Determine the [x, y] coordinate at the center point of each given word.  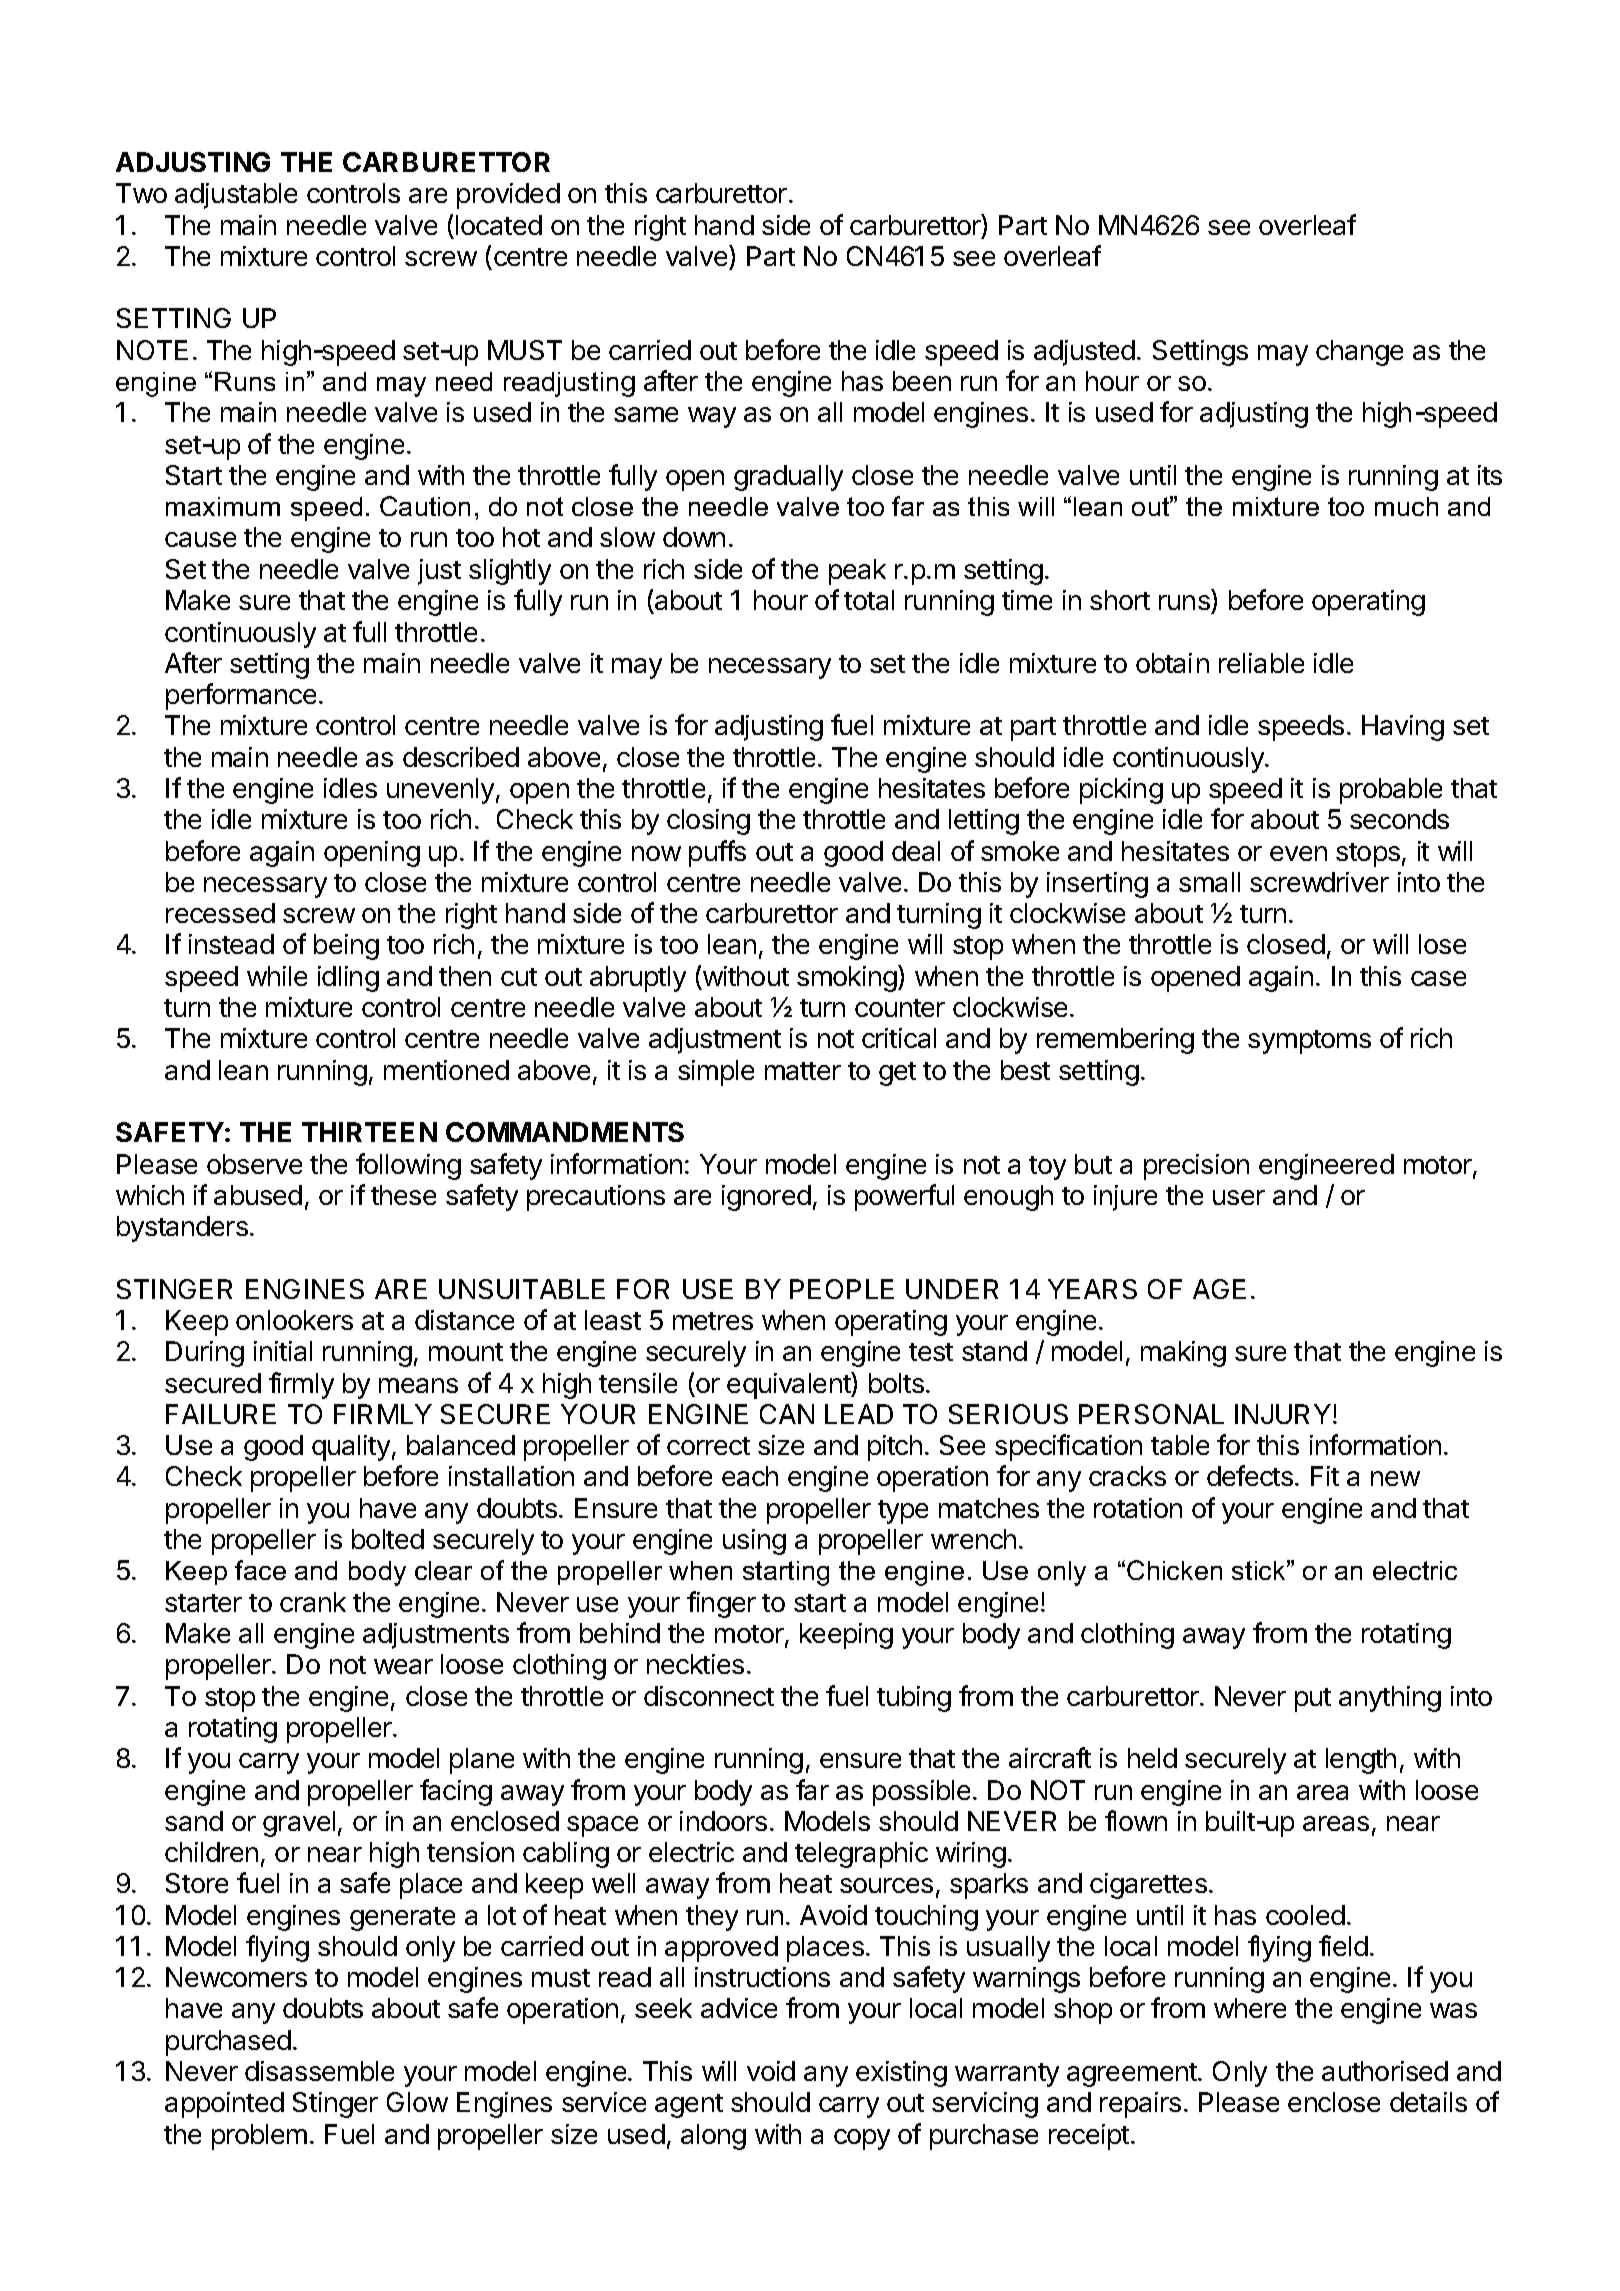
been [922, 381]
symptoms [1309, 1042]
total [869, 600]
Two [141, 193]
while [277, 976]
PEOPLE [842, 1289]
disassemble [319, 2071]
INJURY [1284, 1414]
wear [403, 1666]
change [1359, 353]
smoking [848, 978]
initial [283, 1351]
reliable [1261, 663]
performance [241, 696]
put [1313, 1700]
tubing [914, 1699]
